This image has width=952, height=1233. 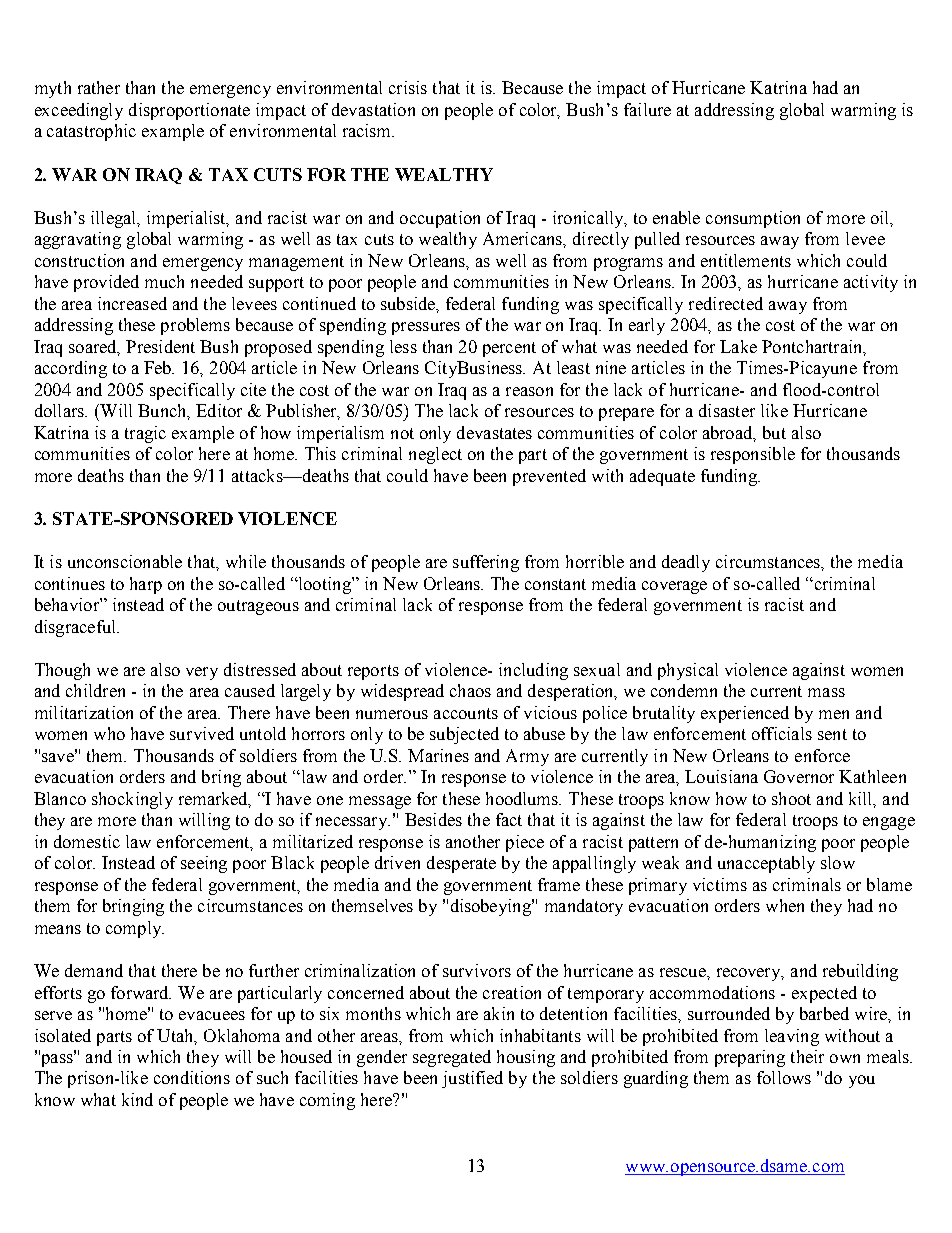 What do you see at coordinates (784, 1077) in the image?
I see `follows` at bounding box center [784, 1077].
